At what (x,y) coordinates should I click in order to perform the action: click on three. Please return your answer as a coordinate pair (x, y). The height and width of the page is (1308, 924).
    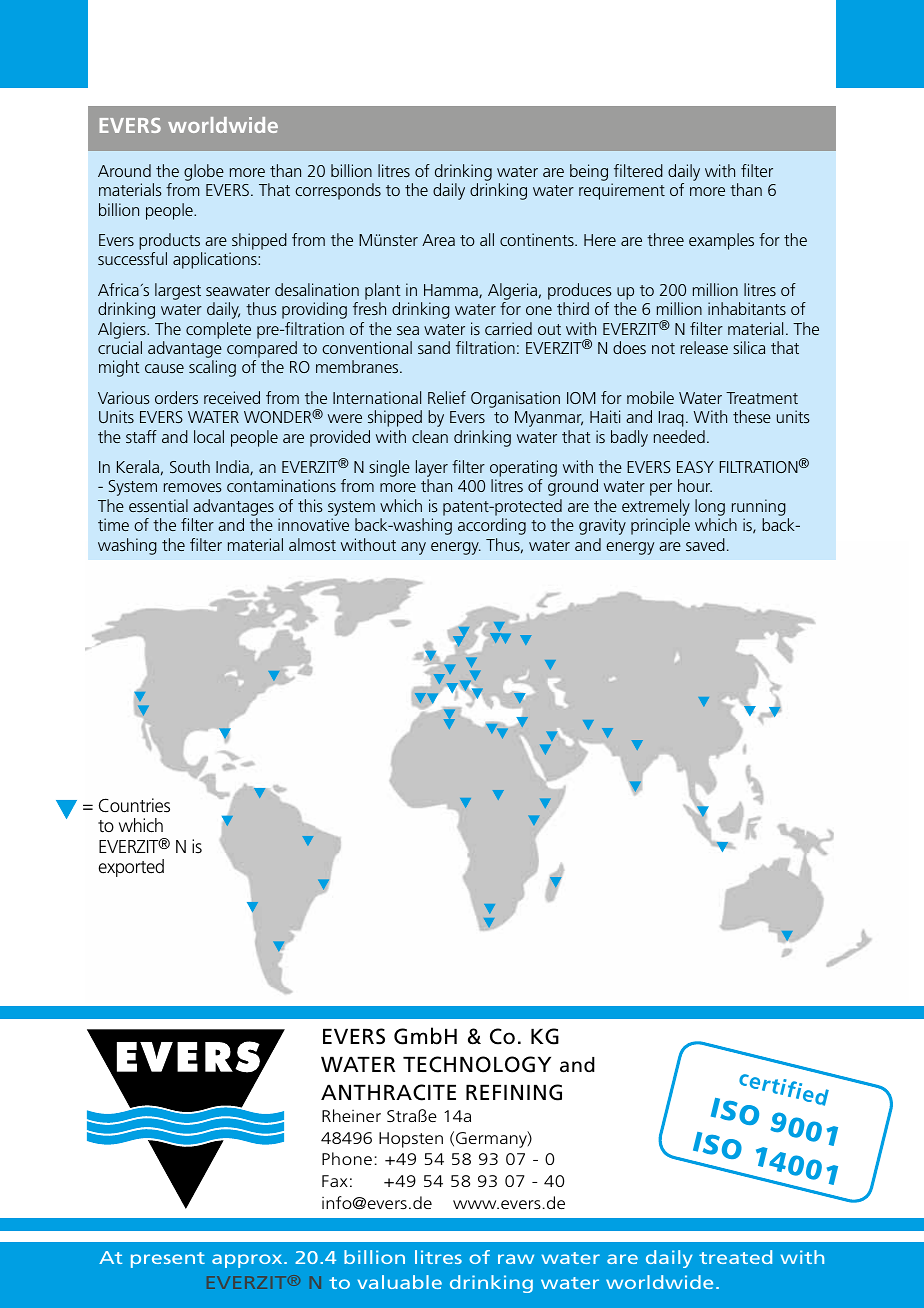
    Looking at the image, I should click on (665, 239).
